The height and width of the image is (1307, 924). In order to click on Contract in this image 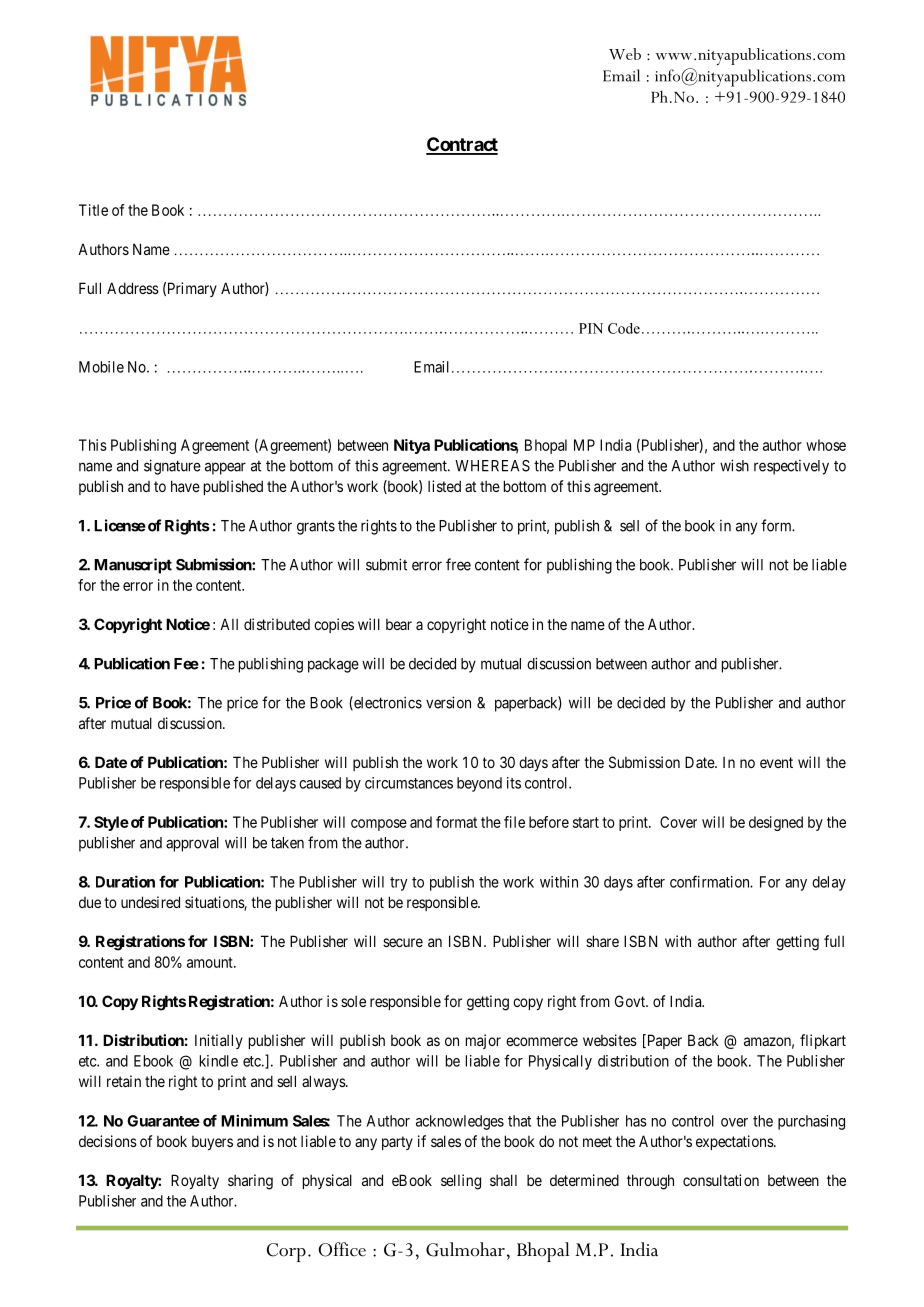, I will do `click(462, 145)`.
